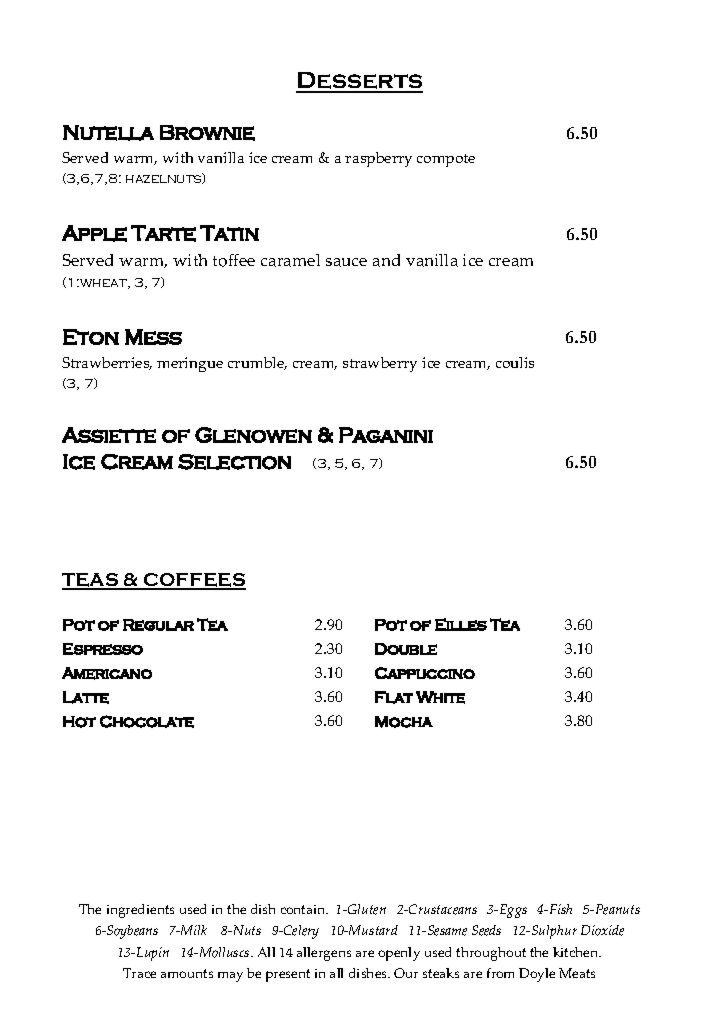 This screenshot has height=1032, width=727. I want to click on Mess, so click(153, 337).
